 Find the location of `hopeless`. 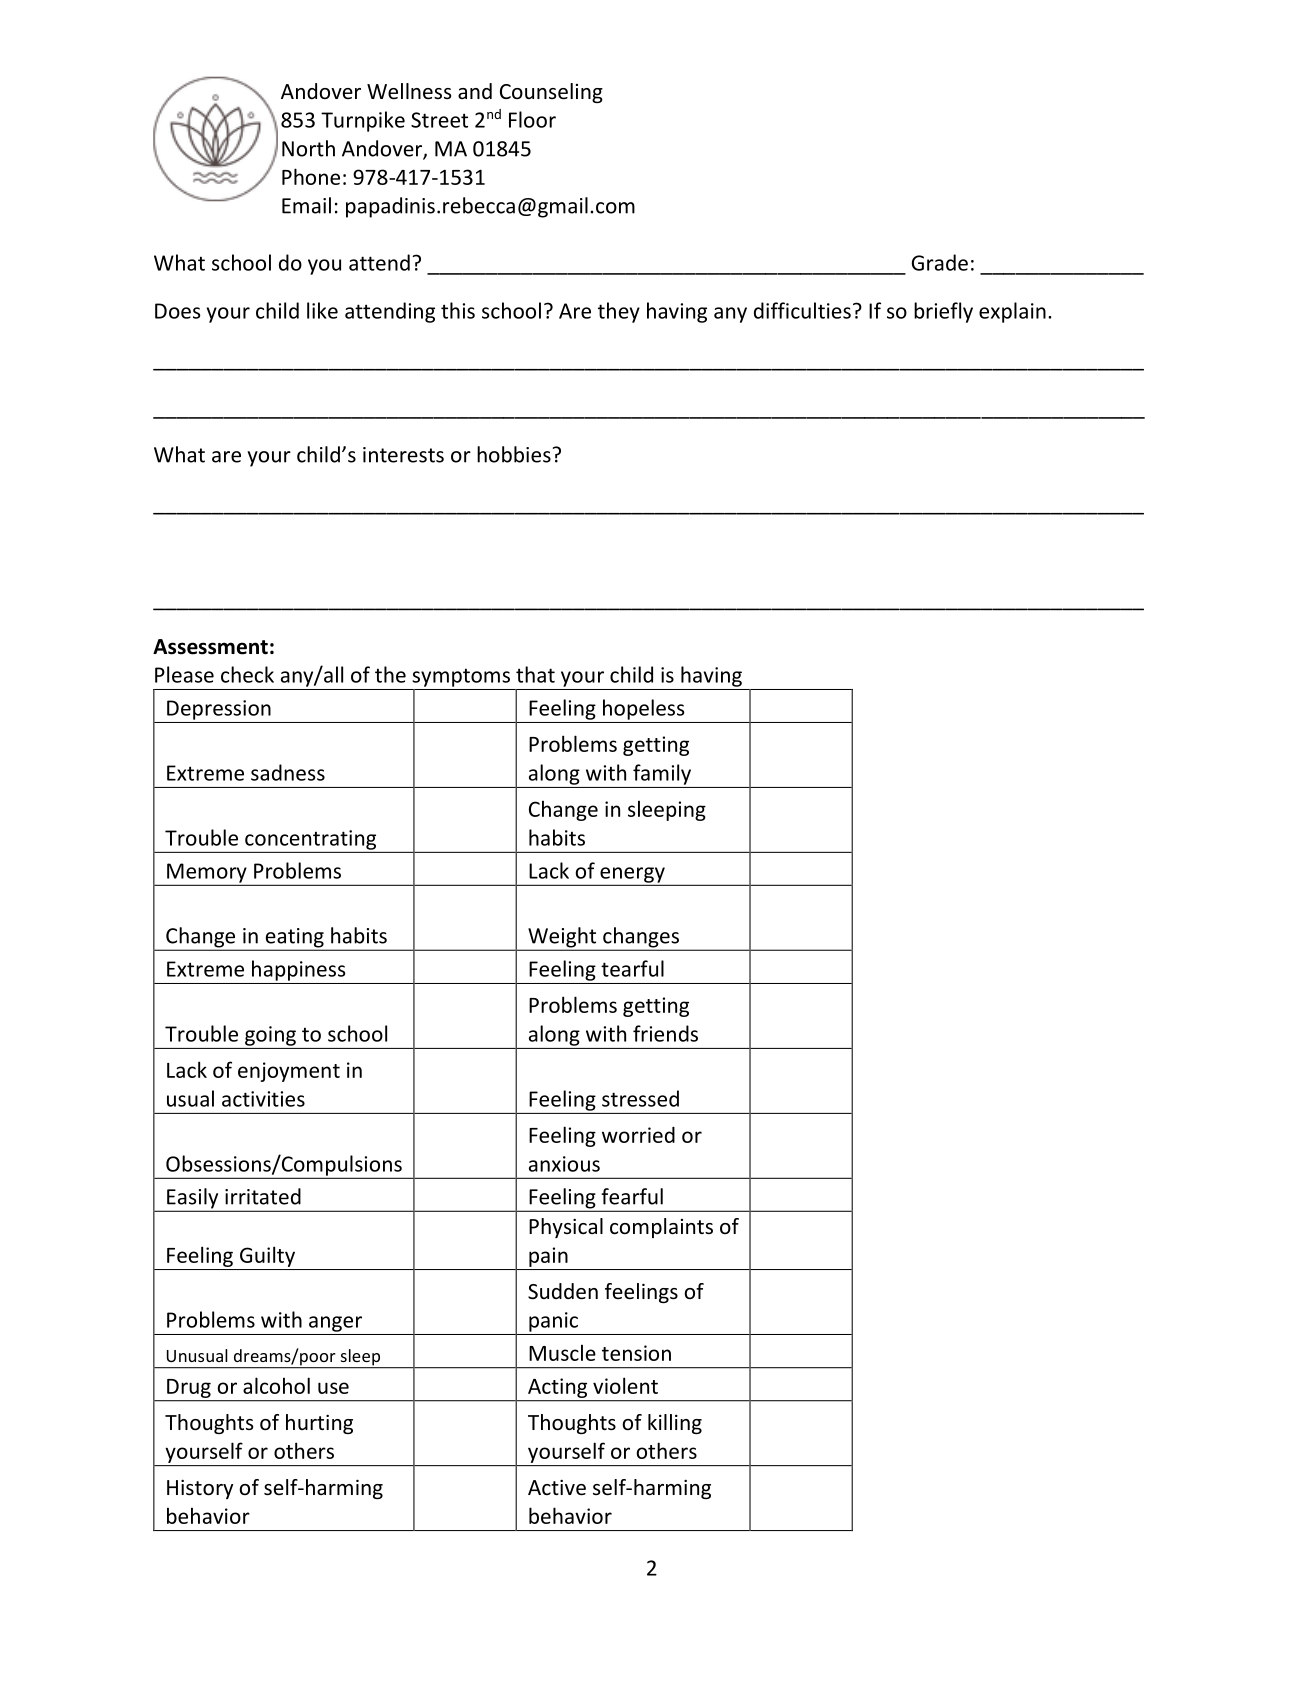

hopeless is located at coordinates (644, 709).
